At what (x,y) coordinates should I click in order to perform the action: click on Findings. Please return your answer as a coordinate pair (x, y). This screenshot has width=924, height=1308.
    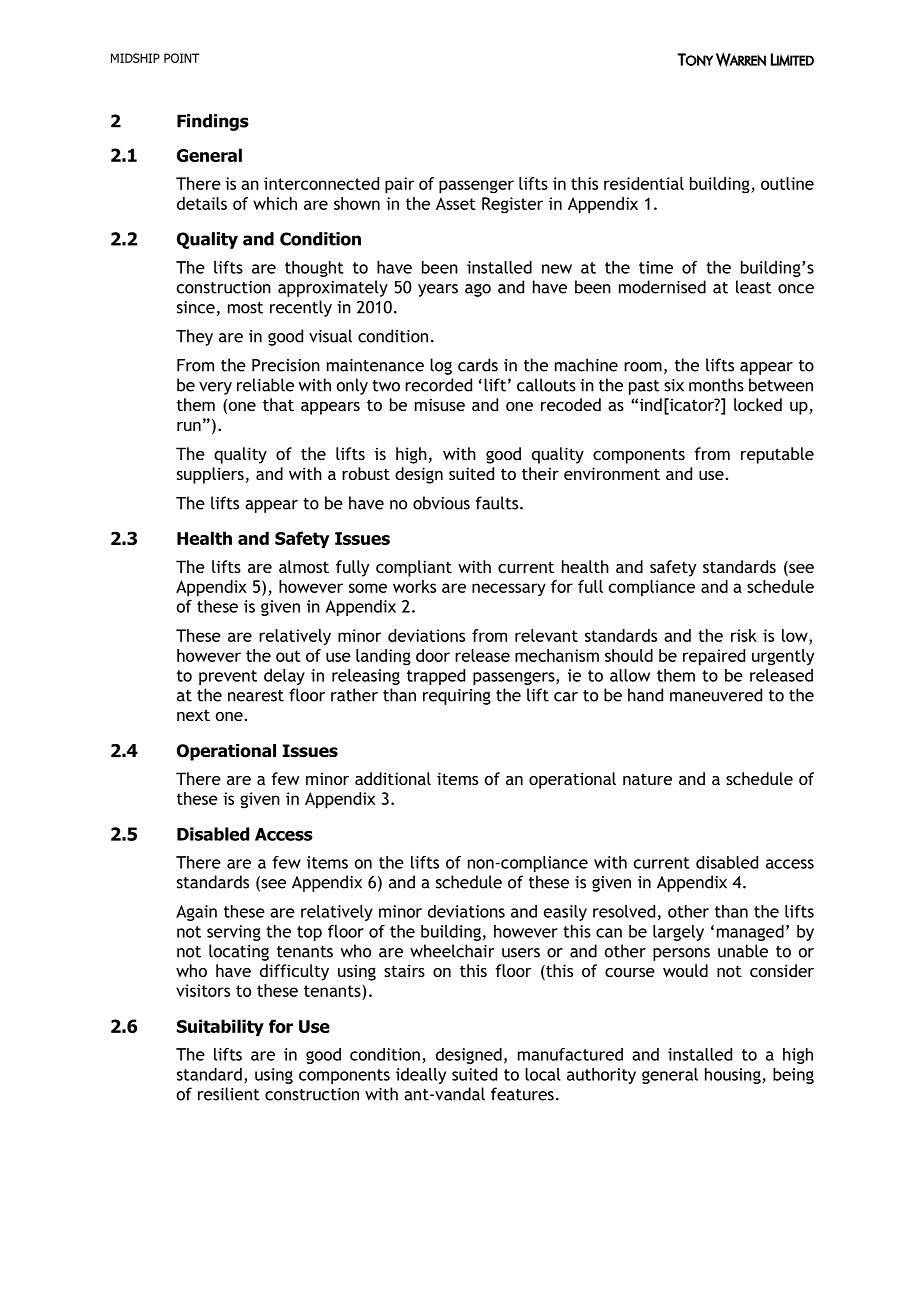
    Looking at the image, I should click on (213, 122).
